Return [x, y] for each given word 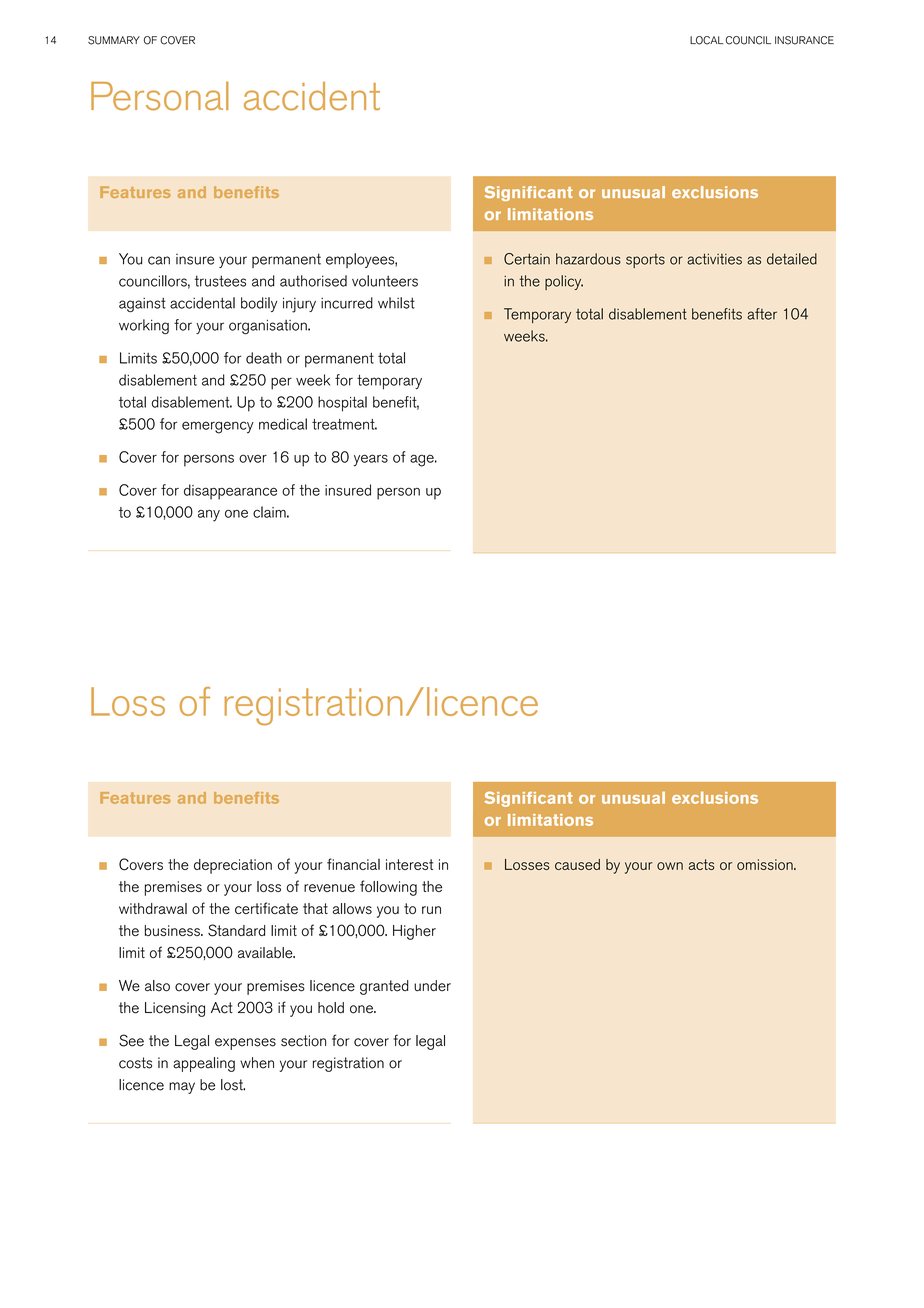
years [371, 460]
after [762, 314]
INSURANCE [804, 40]
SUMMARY [114, 40]
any [209, 516]
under [432, 986]
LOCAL [706, 40]
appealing [204, 1064]
